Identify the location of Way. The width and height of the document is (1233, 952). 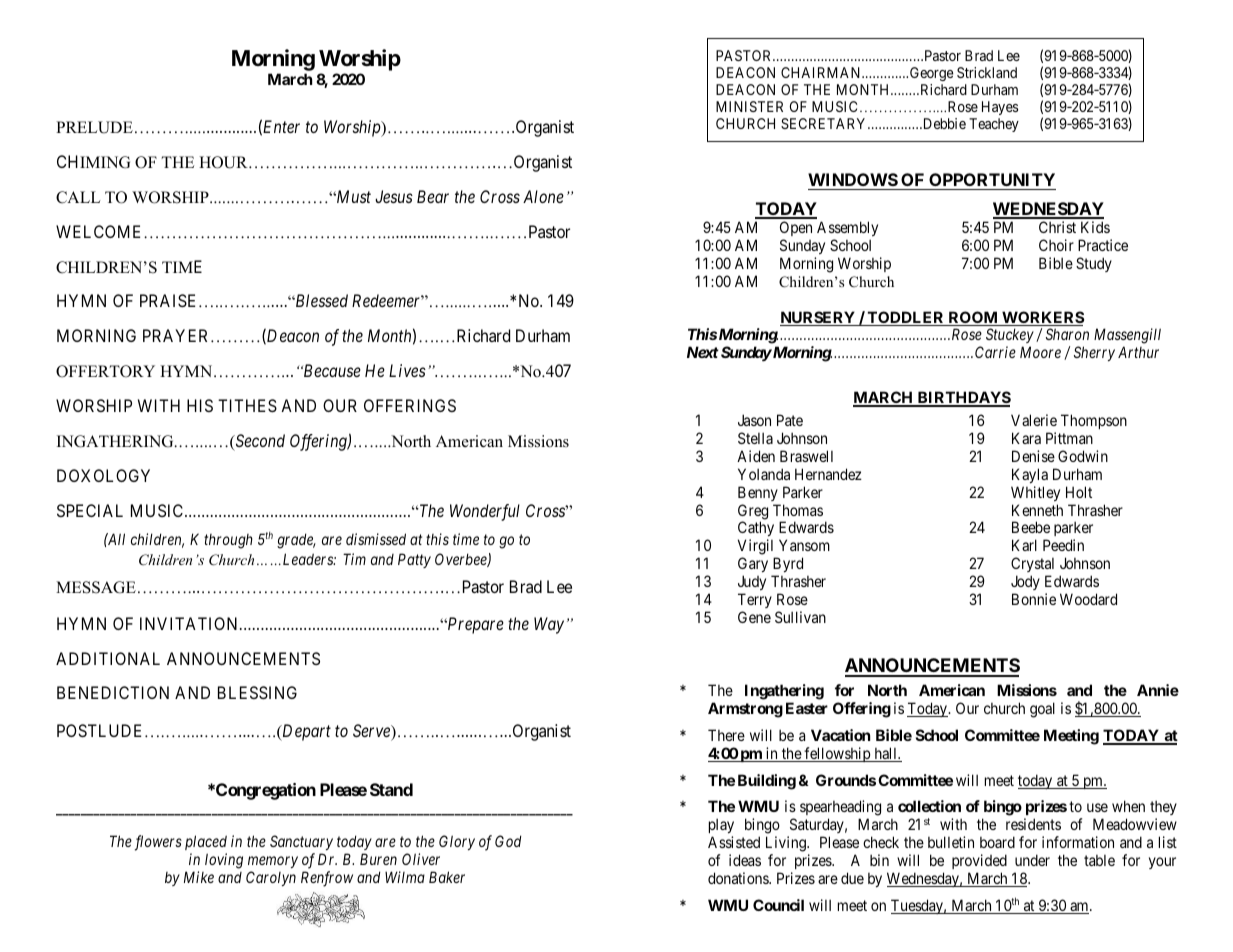
(549, 625).
